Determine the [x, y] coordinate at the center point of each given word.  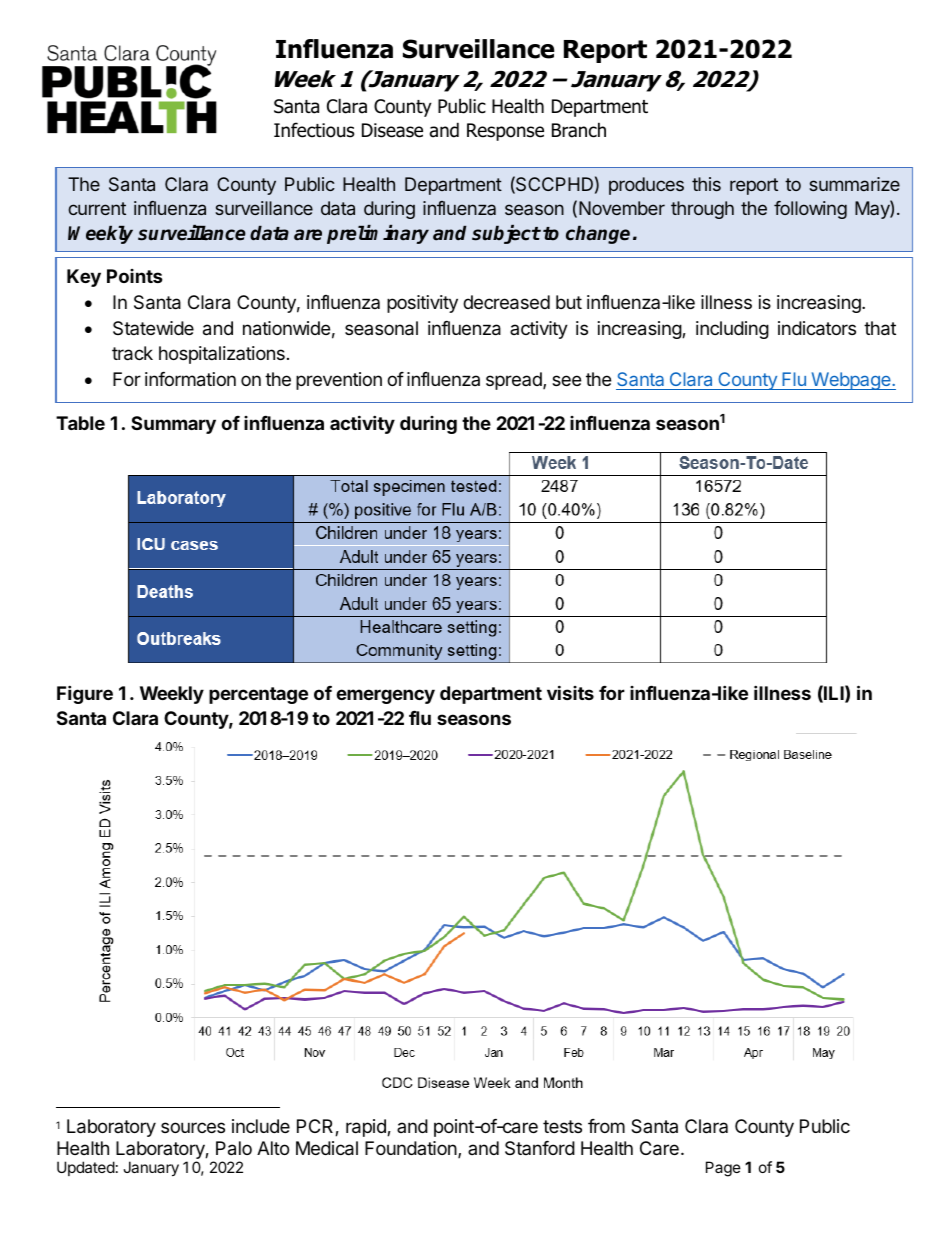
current [97, 208]
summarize [854, 184]
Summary [173, 425]
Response [505, 132]
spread [515, 381]
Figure [85, 694]
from [606, 1126]
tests [562, 1126]
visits [570, 692]
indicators [817, 328]
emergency [385, 696]
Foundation [412, 1149]
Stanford [540, 1148]
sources [193, 1127]
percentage [258, 695]
